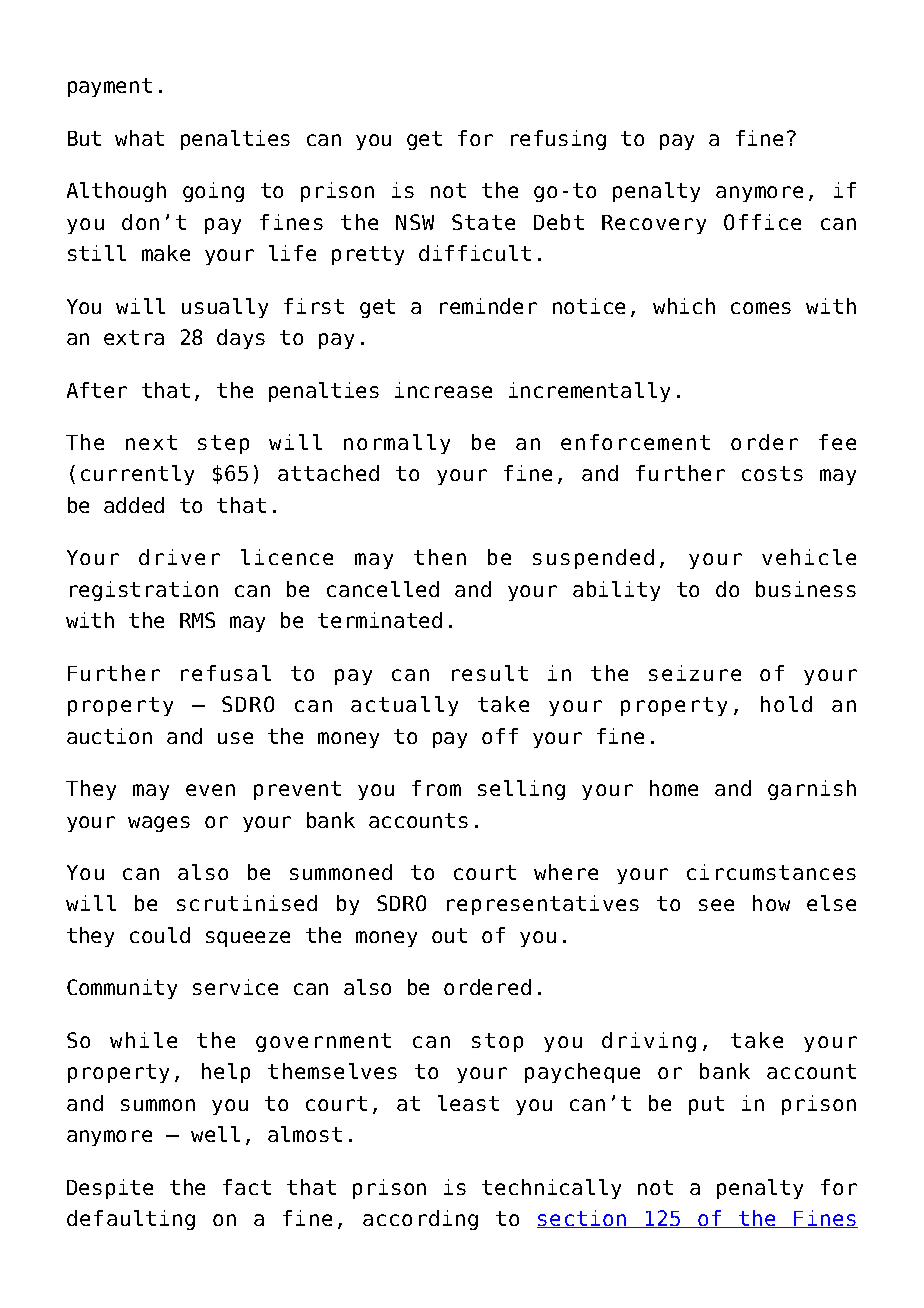  What do you see at coordinates (706, 1105) in the image?
I see `put` at bounding box center [706, 1105].
